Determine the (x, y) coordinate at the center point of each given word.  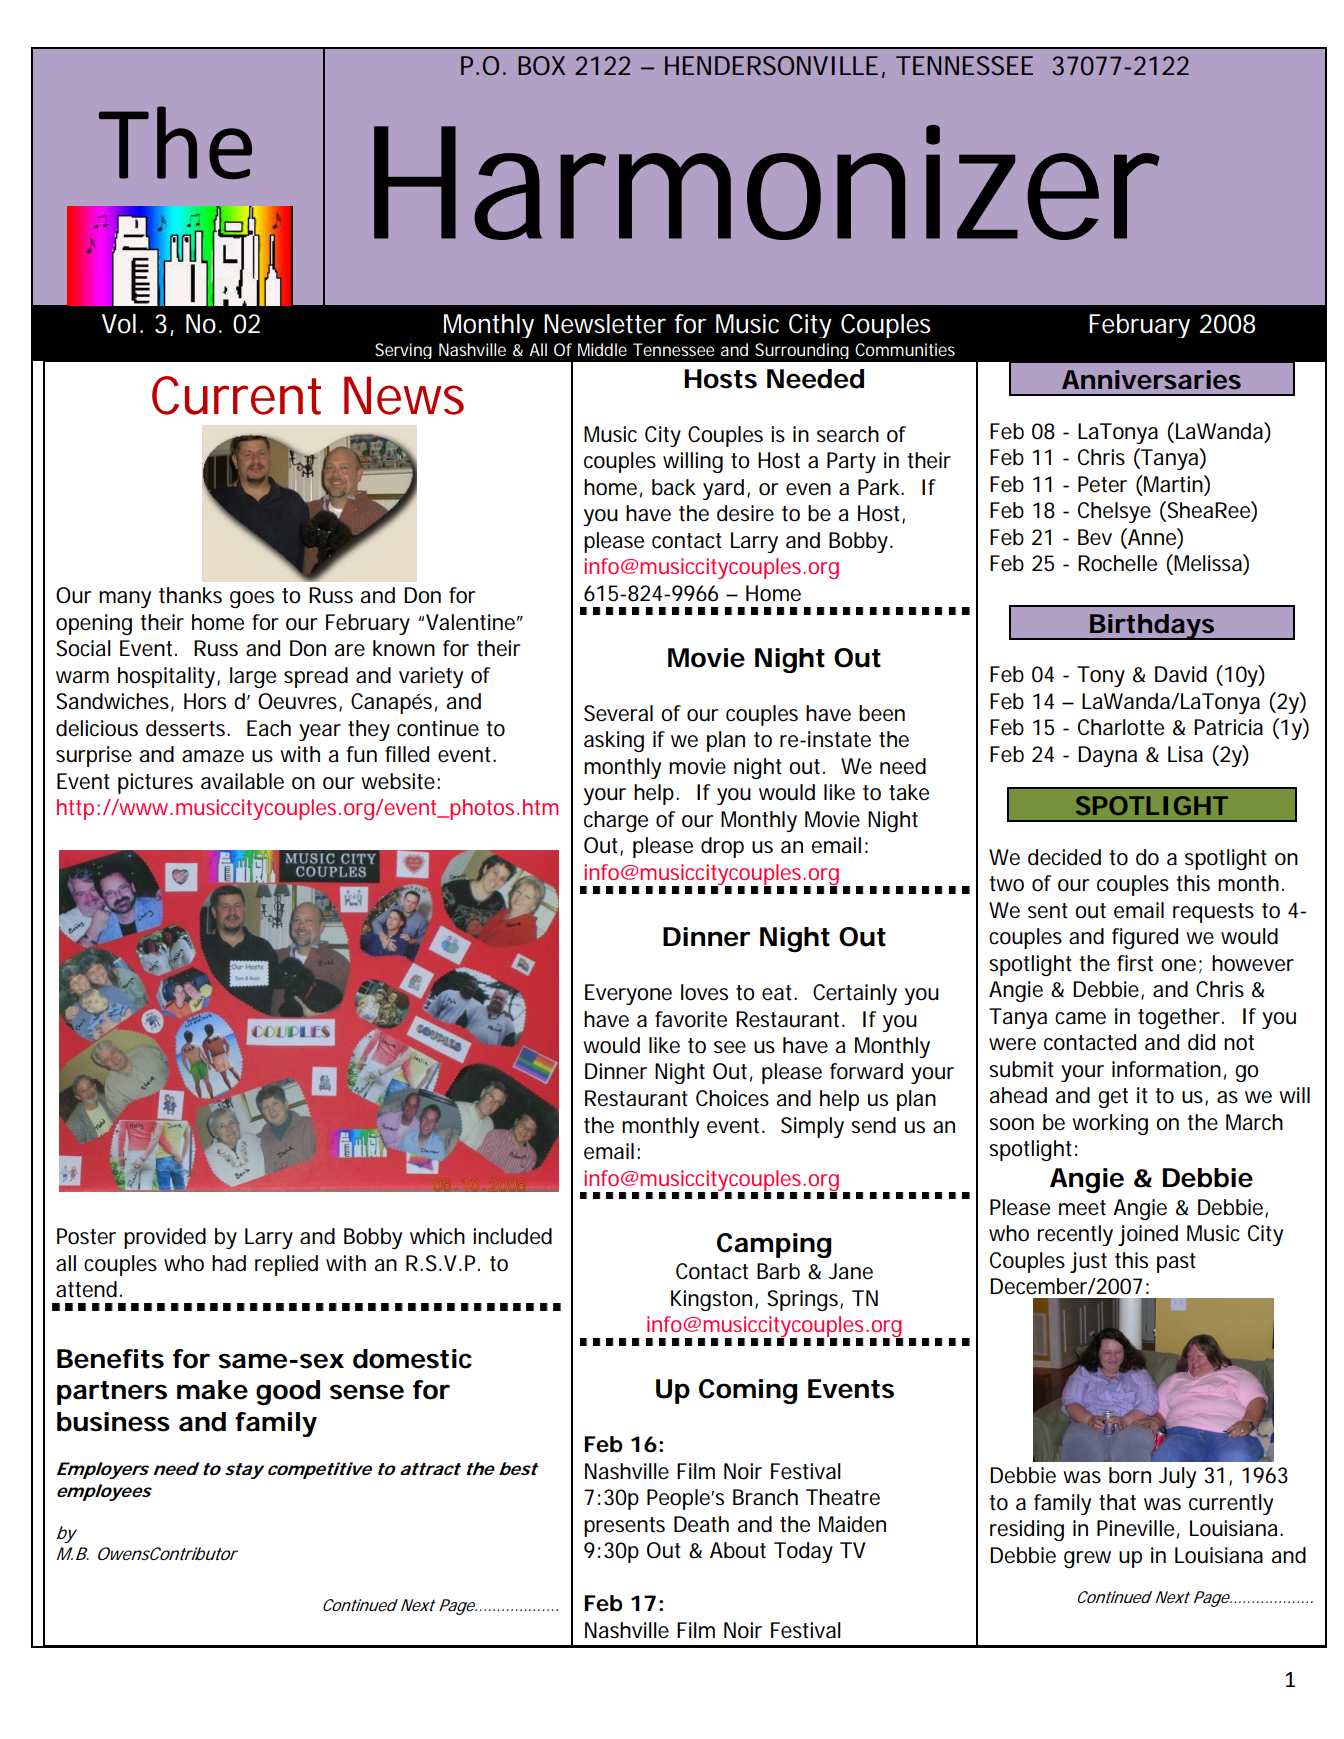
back (674, 487)
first (1135, 963)
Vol (119, 324)
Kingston (711, 1300)
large (253, 677)
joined (1148, 1235)
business (113, 1422)
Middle (602, 349)
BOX (541, 65)
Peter (1102, 484)
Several (618, 713)
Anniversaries (1151, 380)
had (229, 1263)
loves (704, 992)
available (242, 781)
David (1181, 674)
